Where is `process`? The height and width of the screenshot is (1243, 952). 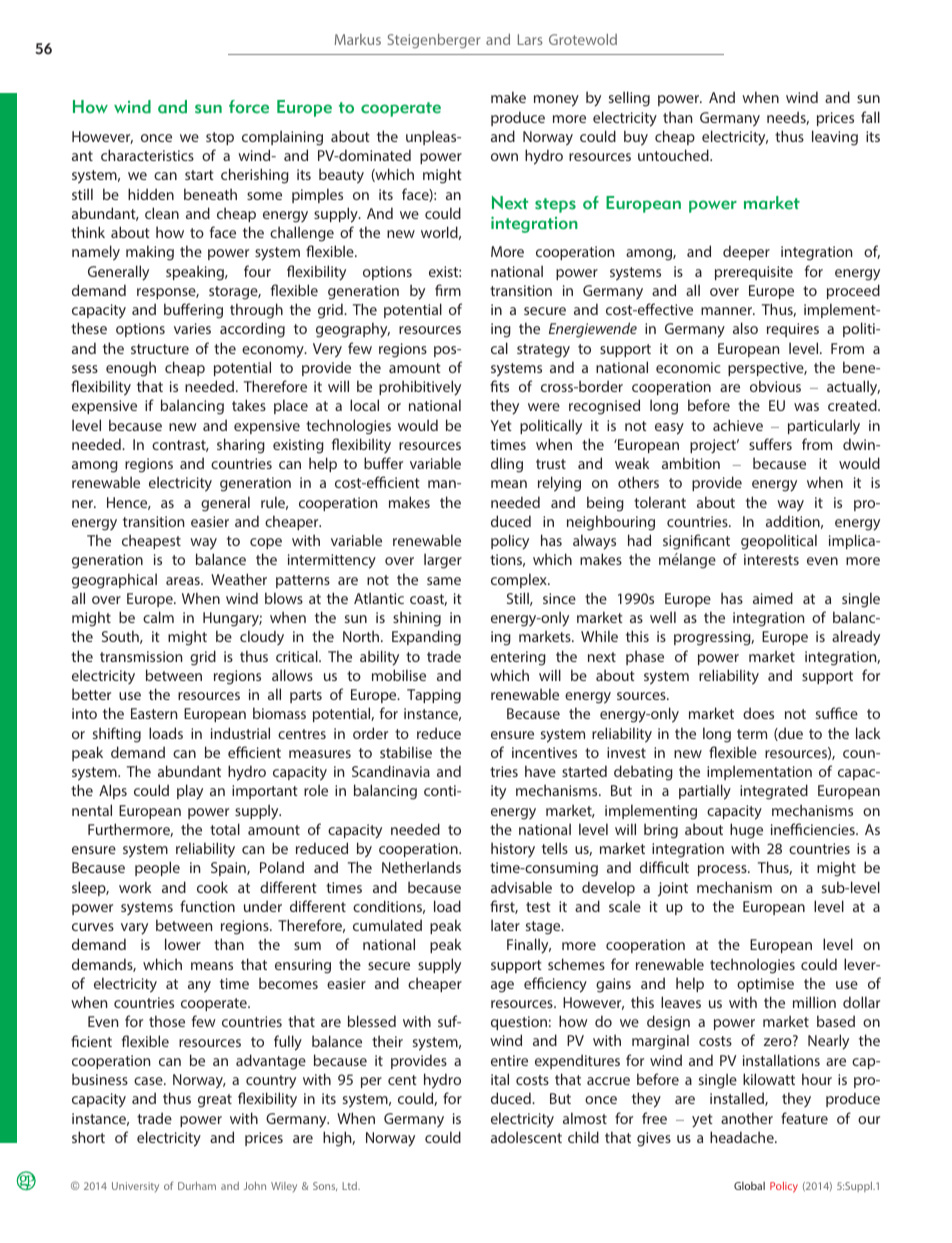 process is located at coordinates (723, 870).
